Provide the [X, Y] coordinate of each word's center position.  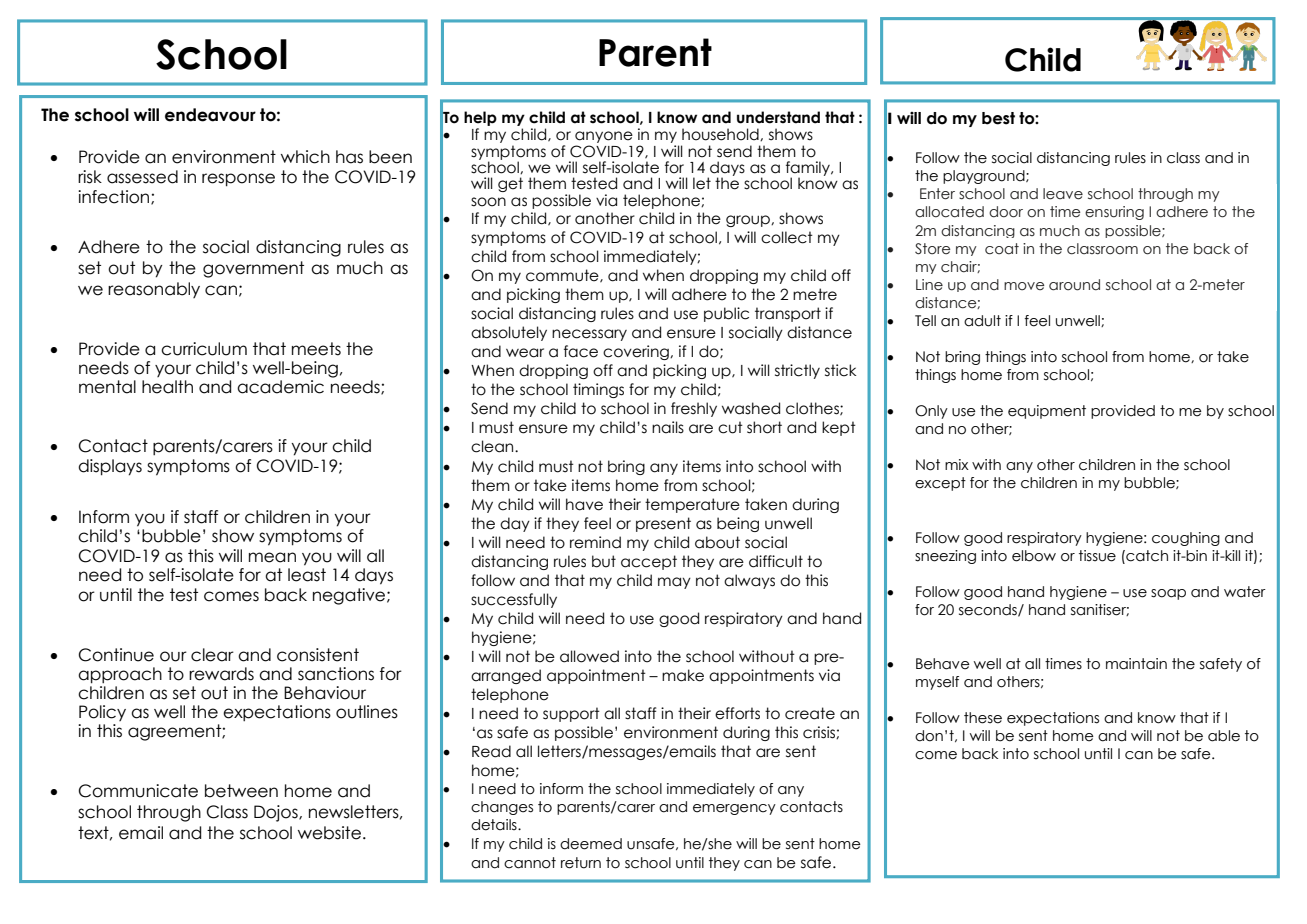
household [721, 134]
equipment [1047, 412]
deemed [591, 844]
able [1224, 736]
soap [1168, 594]
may [674, 583]
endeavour [210, 115]
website [329, 833]
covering [637, 352]
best [998, 118]
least [307, 575]
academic [280, 387]
